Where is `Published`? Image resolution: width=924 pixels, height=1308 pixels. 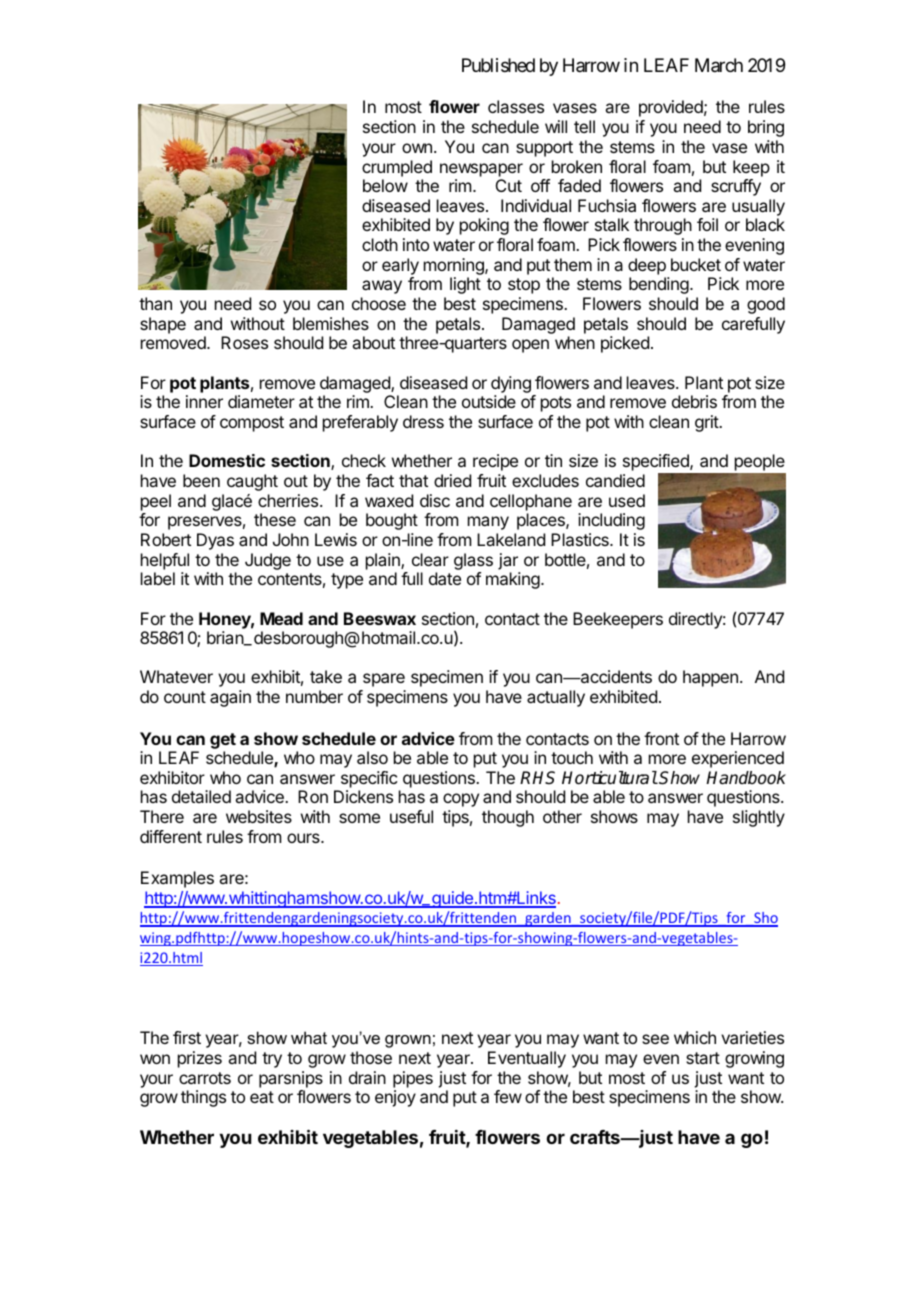 Published is located at coordinates (498, 65).
